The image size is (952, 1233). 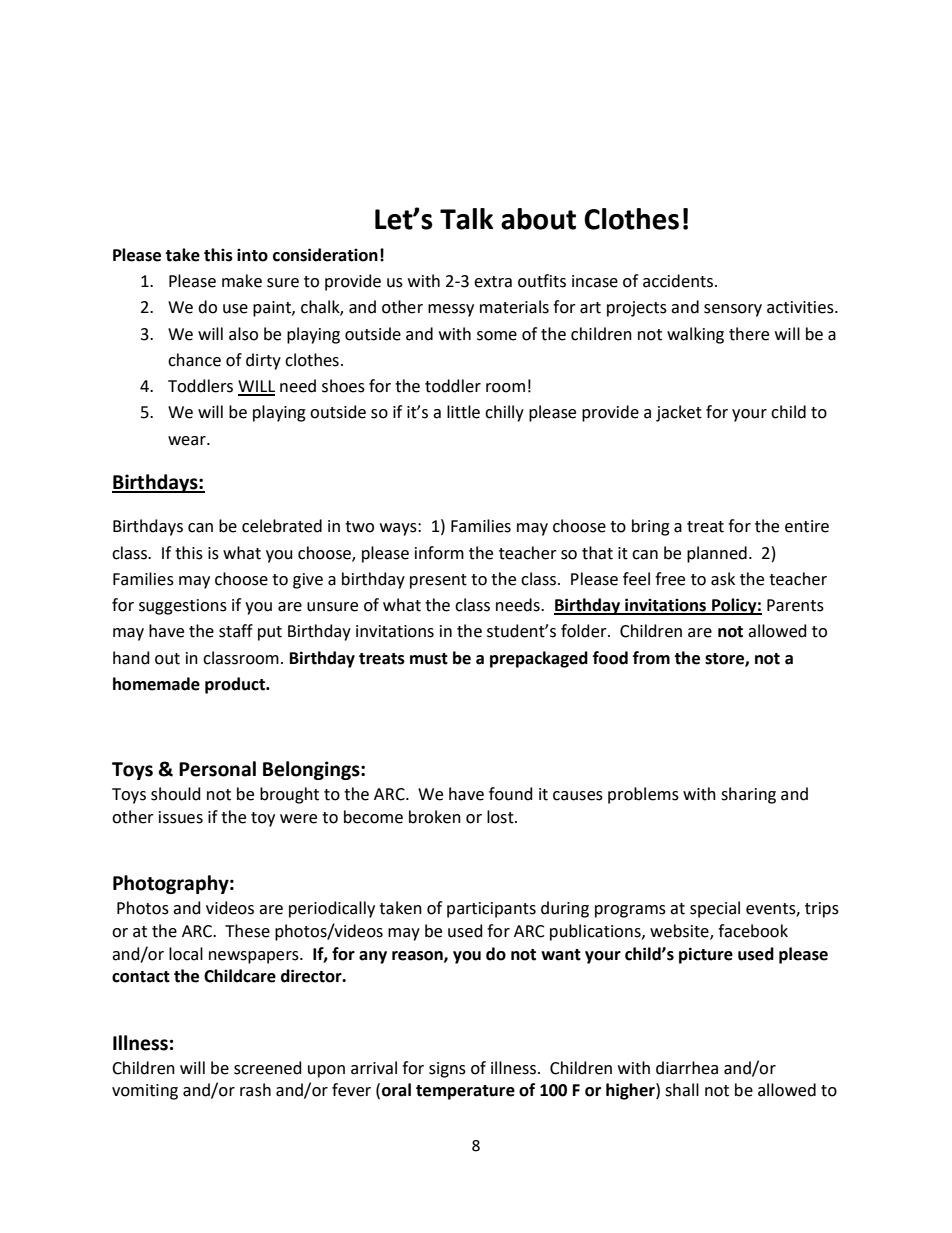 What do you see at coordinates (447, 1070) in the page?
I see `signs` at bounding box center [447, 1070].
